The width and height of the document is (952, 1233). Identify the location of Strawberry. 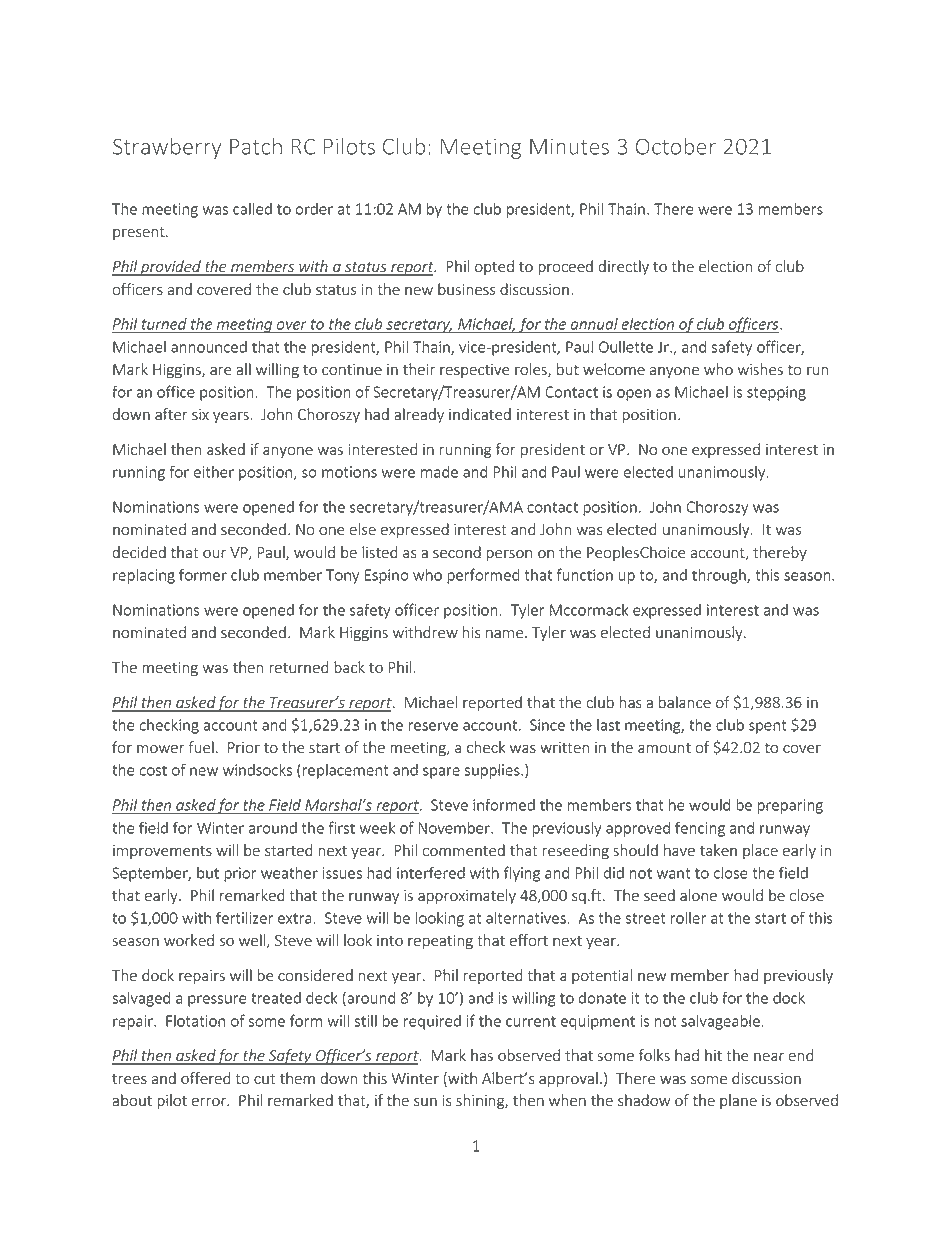
(167, 148).
